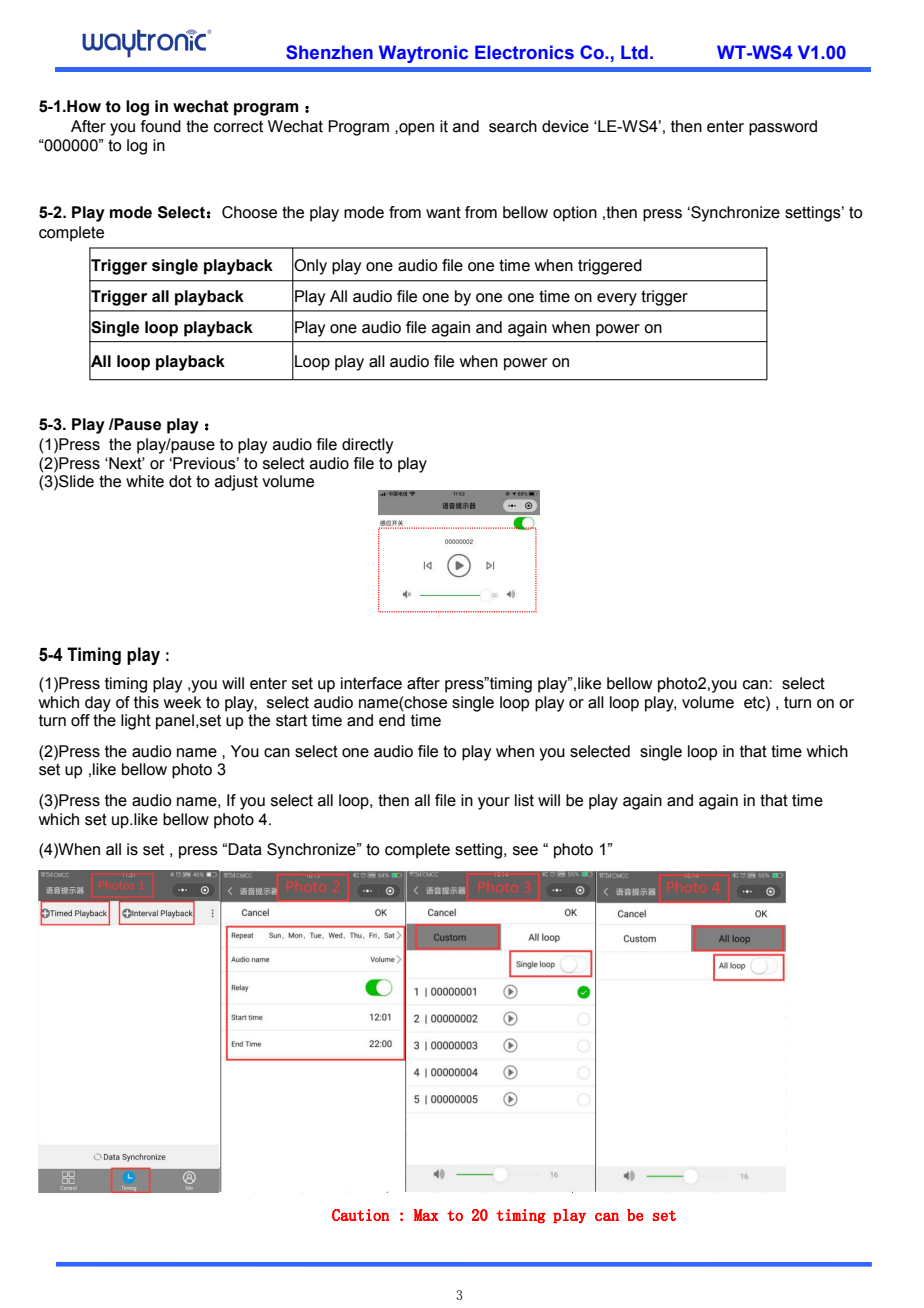 This page has width=924, height=1308. I want to click on list, so click(524, 800).
